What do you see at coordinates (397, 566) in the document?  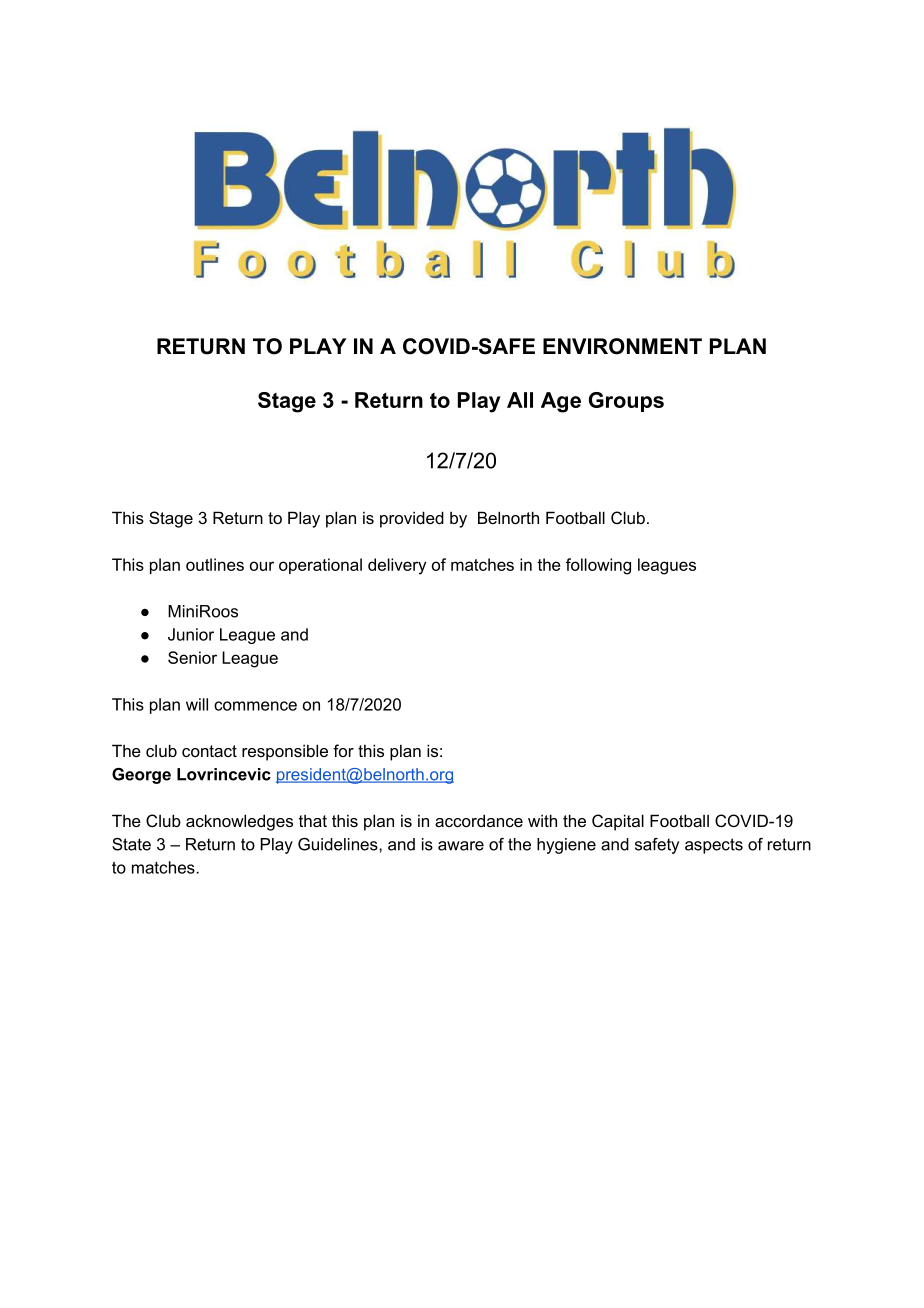 I see `delivery` at bounding box center [397, 566].
